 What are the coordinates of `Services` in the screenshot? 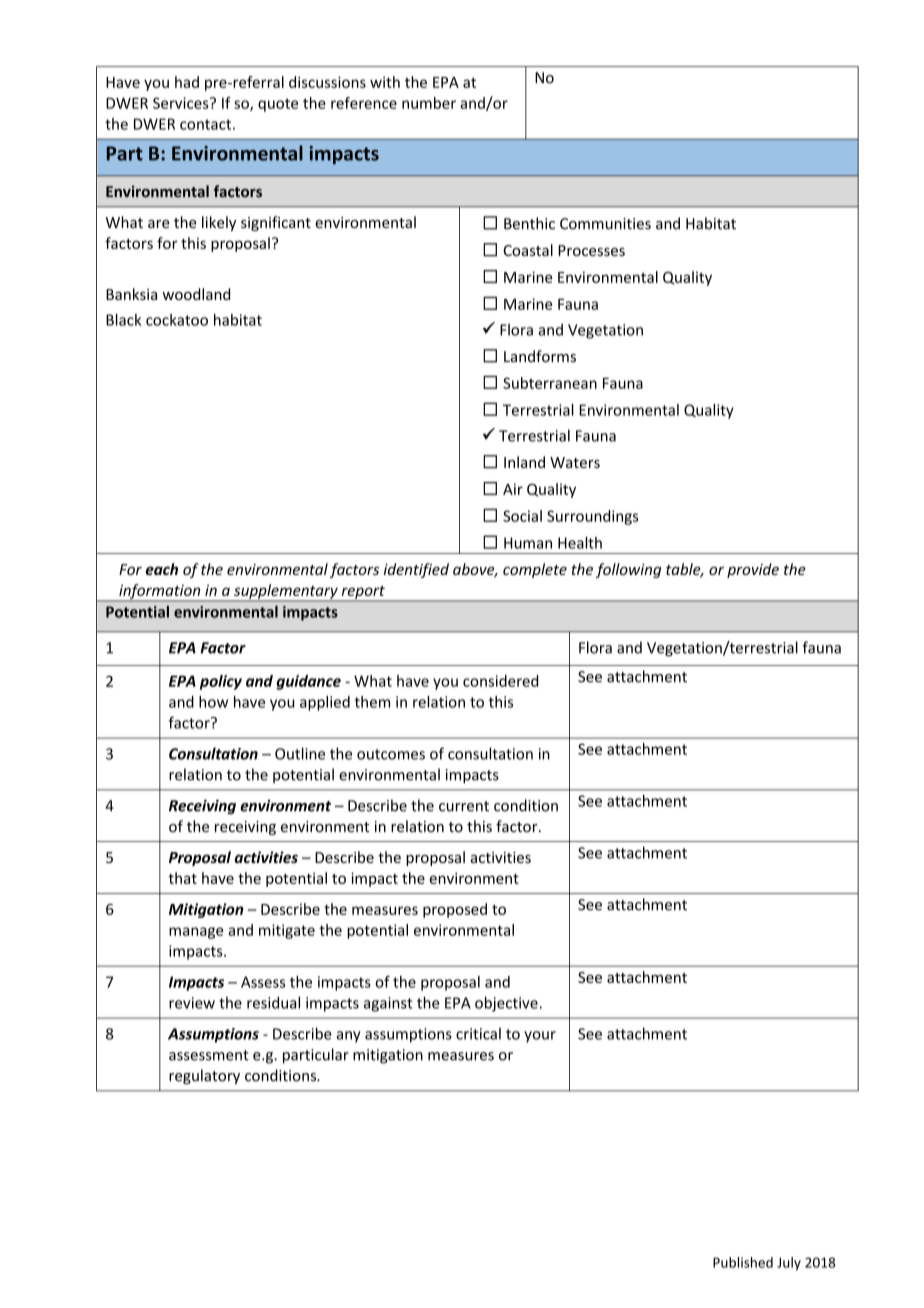 It's located at (182, 103).
